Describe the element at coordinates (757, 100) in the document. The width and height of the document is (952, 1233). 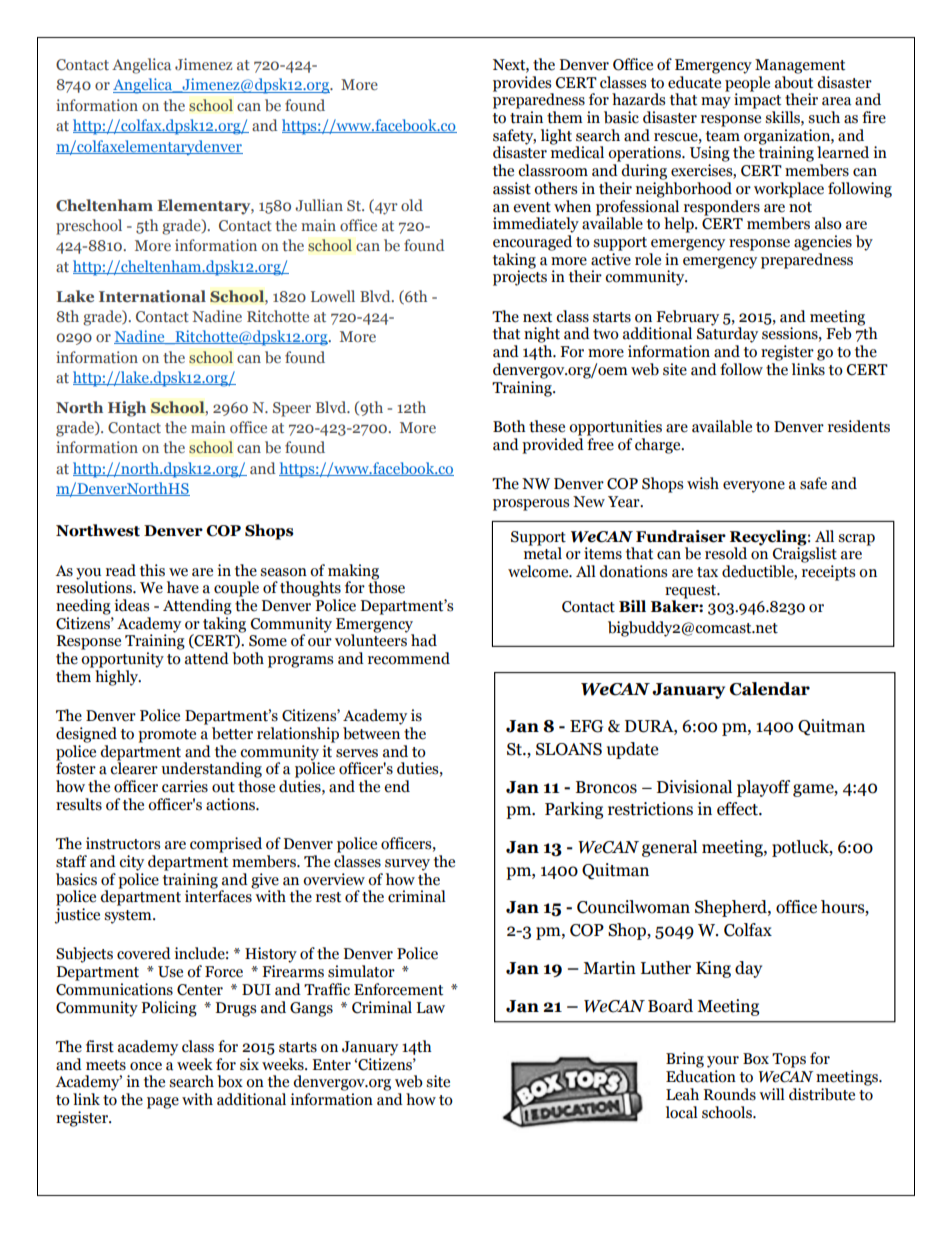
I see `impact` at that location.
